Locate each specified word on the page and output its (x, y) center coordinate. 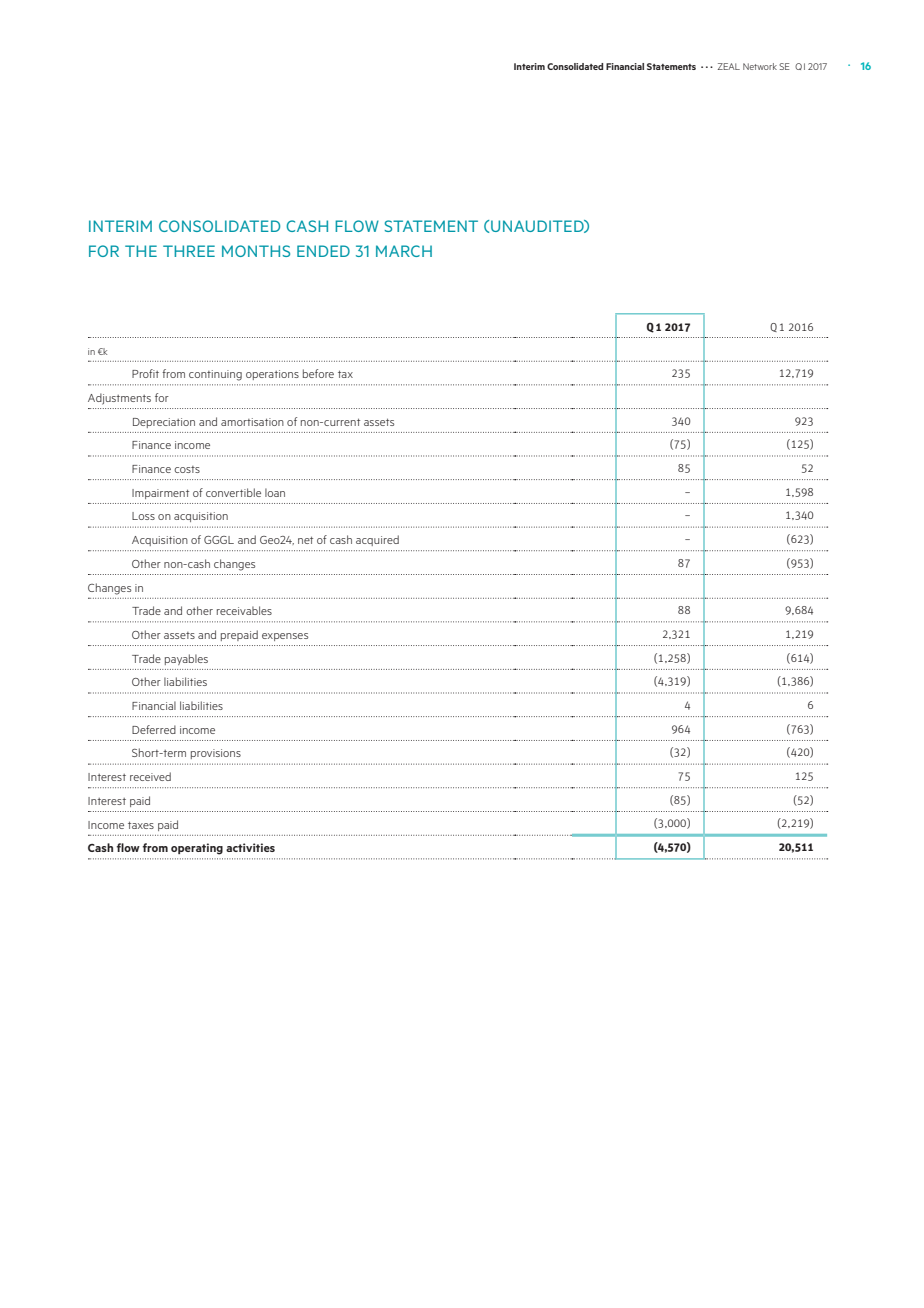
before (318, 373)
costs (187, 469)
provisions (216, 754)
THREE (189, 251)
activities (250, 847)
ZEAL (729, 66)
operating (197, 849)
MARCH (404, 251)
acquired (377, 540)
